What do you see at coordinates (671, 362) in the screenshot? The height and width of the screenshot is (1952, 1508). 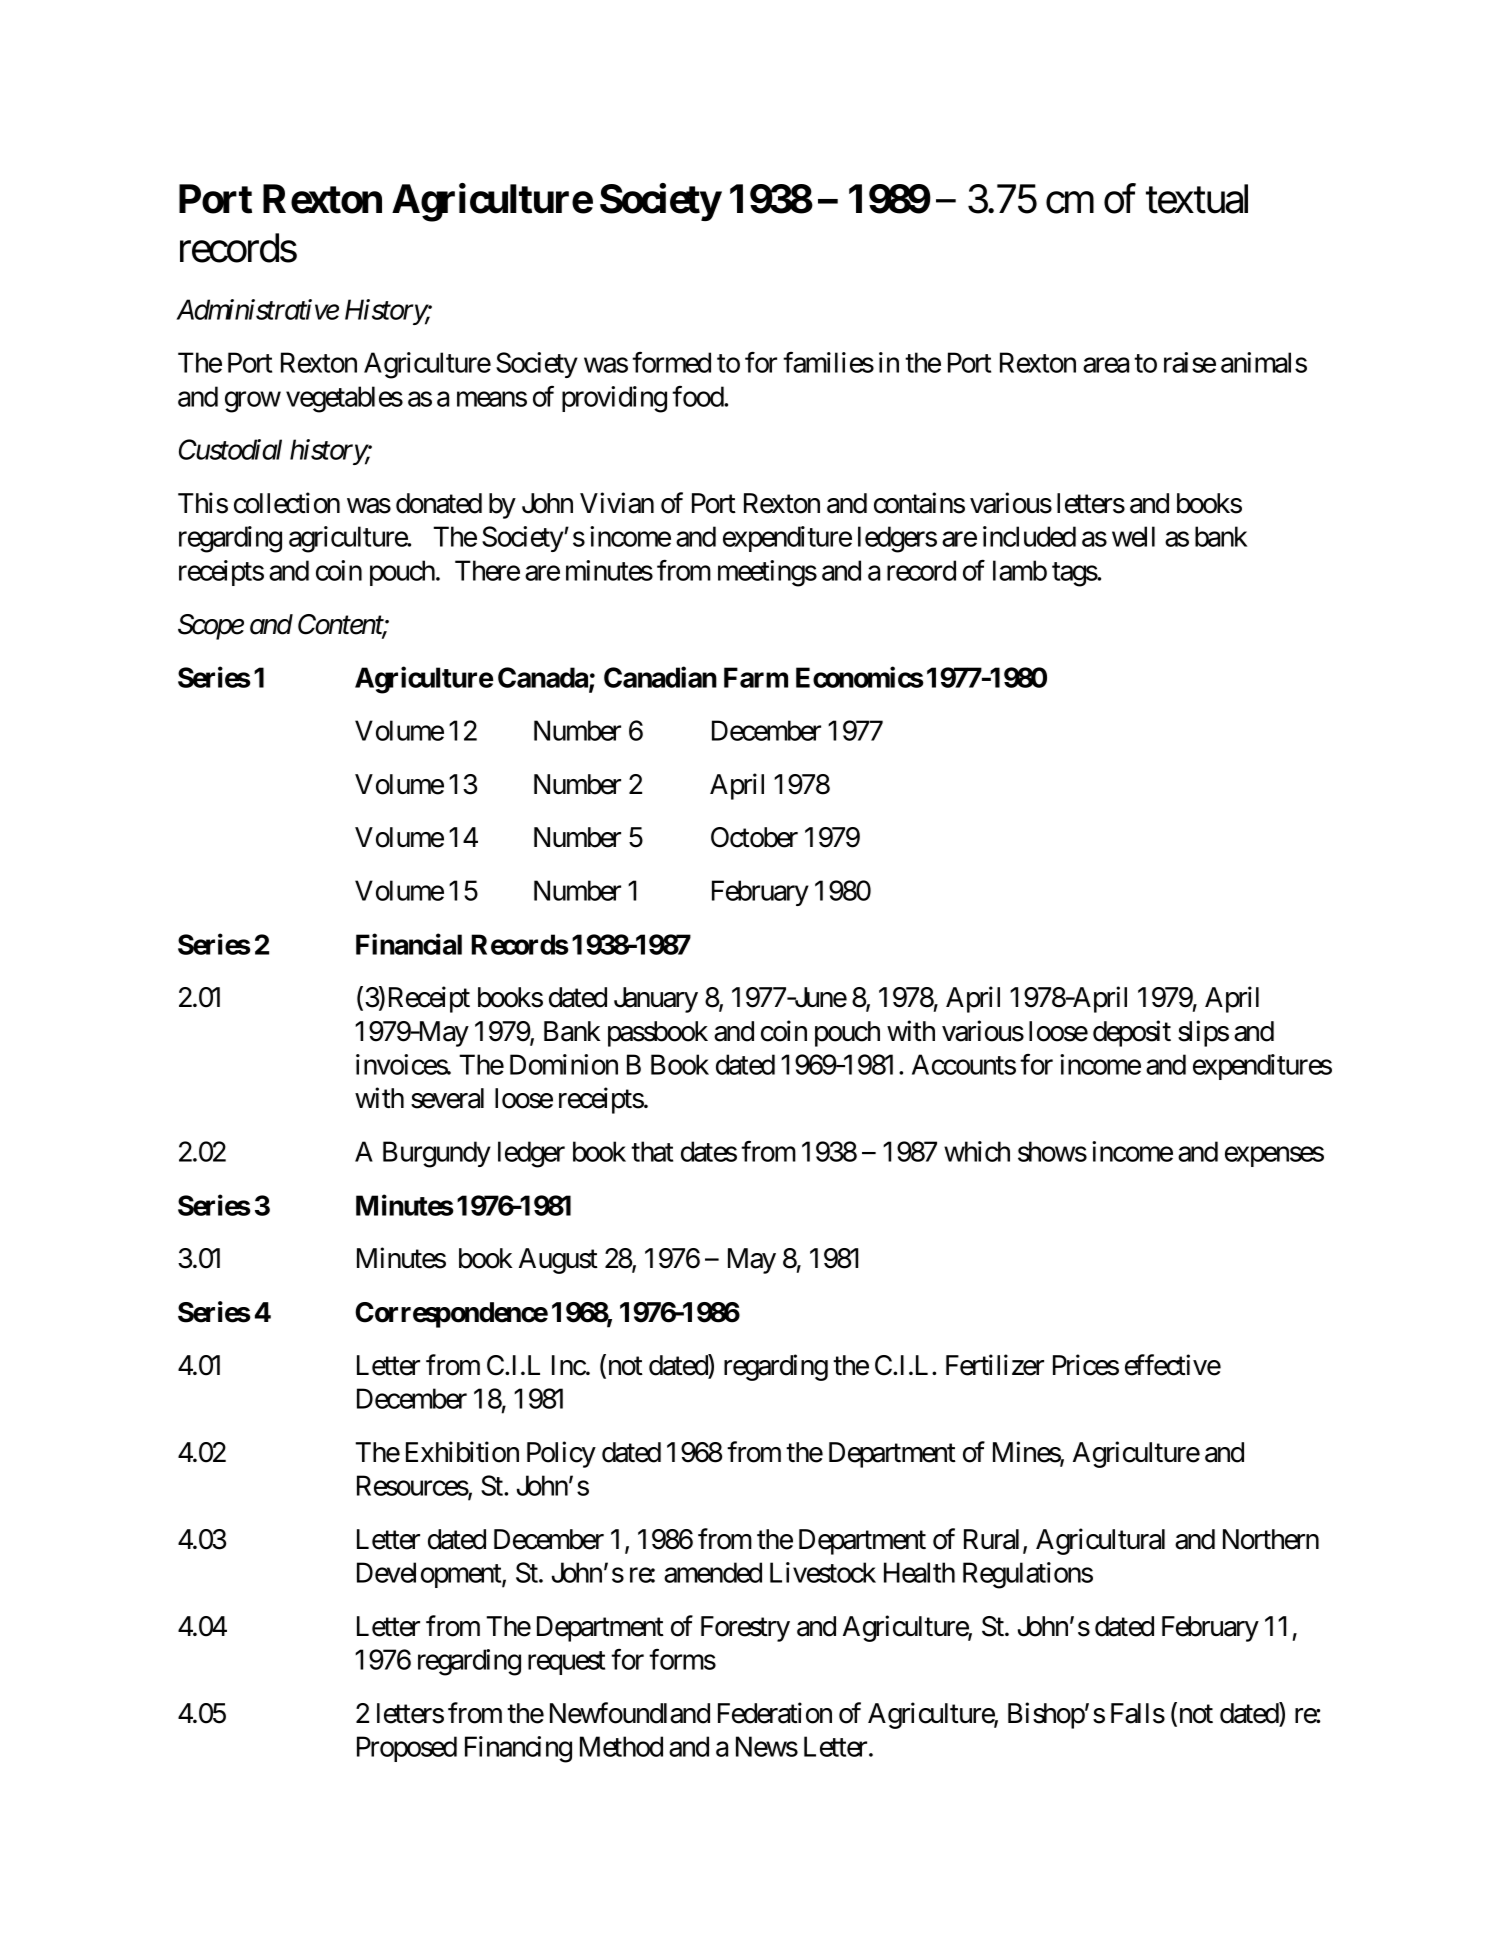 I see `formed` at bounding box center [671, 362].
